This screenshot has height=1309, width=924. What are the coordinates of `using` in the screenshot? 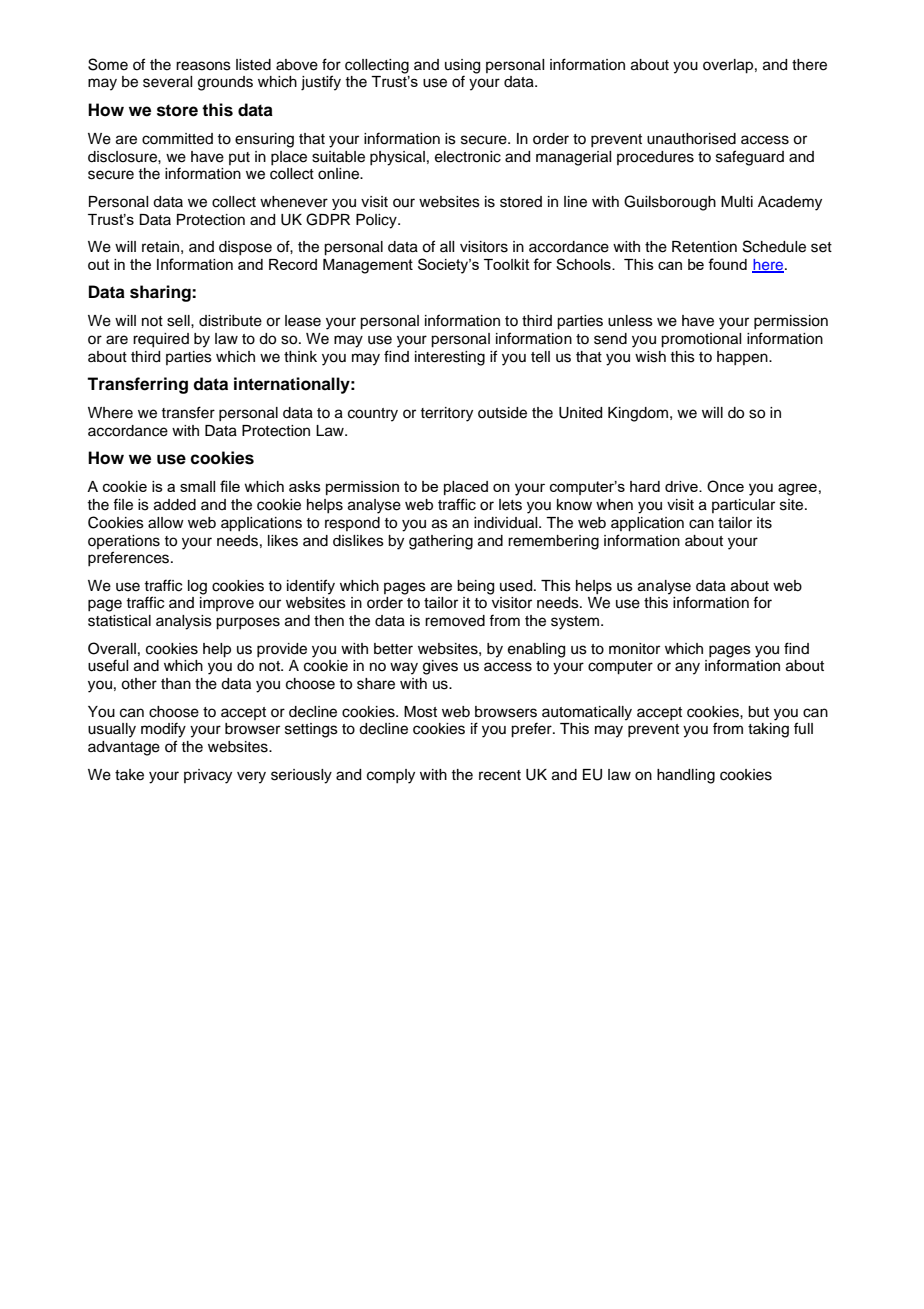 It's located at (462, 66).
